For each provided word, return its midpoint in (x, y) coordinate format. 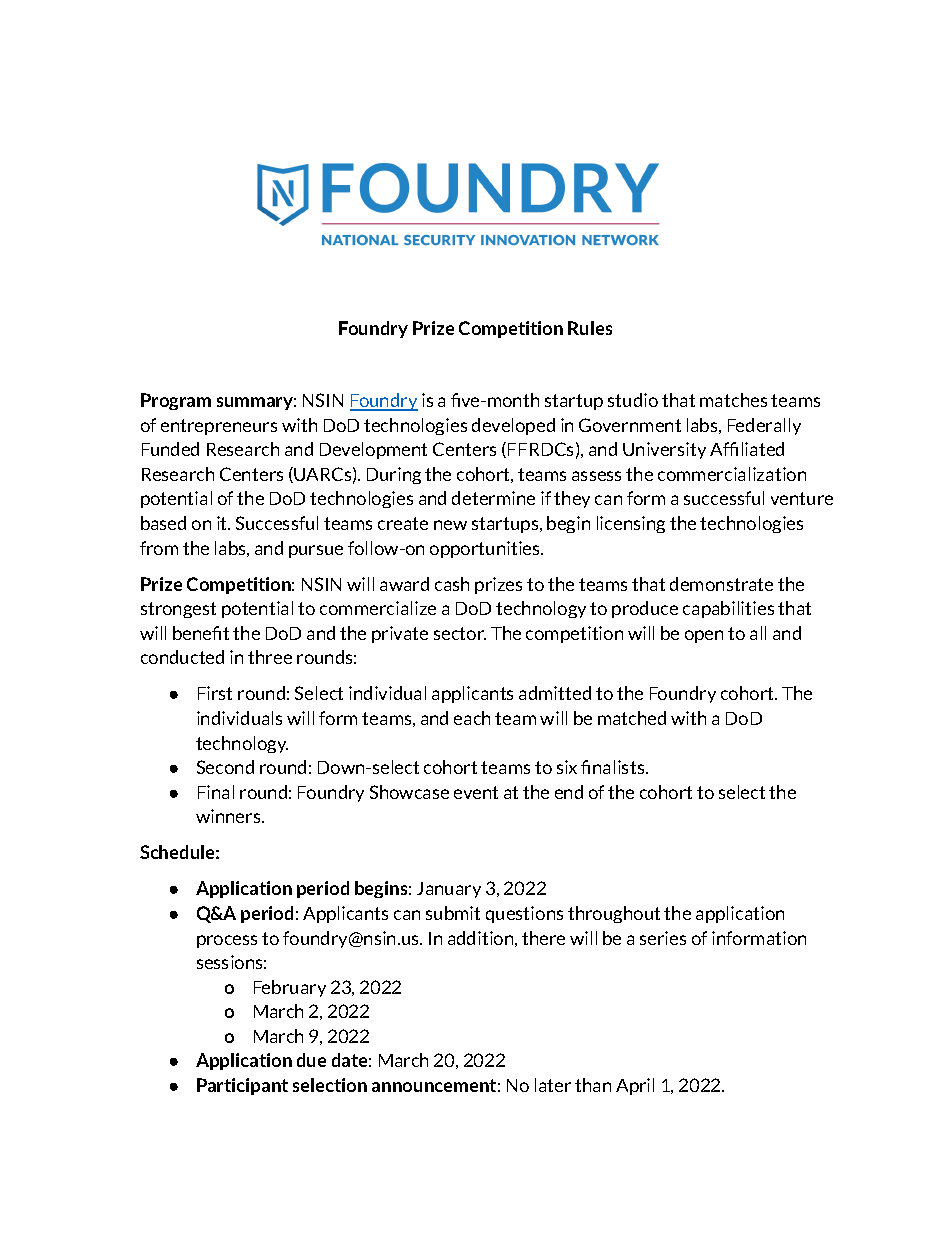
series (663, 938)
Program (176, 401)
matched (632, 718)
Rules (590, 328)
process (227, 941)
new (450, 525)
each (472, 718)
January (449, 890)
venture (802, 498)
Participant (242, 1086)
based (163, 523)
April (635, 1086)
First (215, 693)
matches (733, 400)
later (553, 1085)
